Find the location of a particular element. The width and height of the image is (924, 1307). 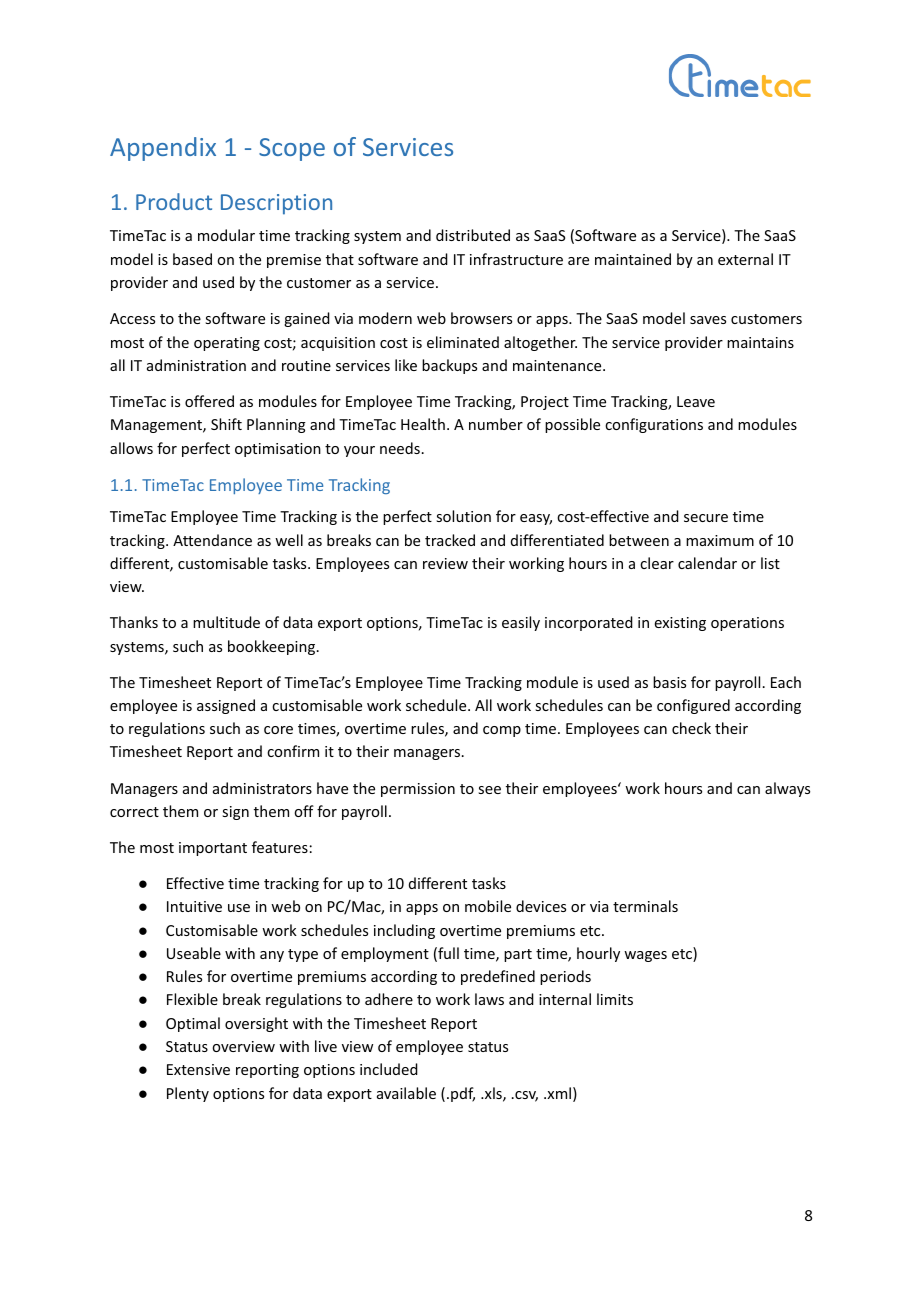

Extensive is located at coordinates (198, 1069).
